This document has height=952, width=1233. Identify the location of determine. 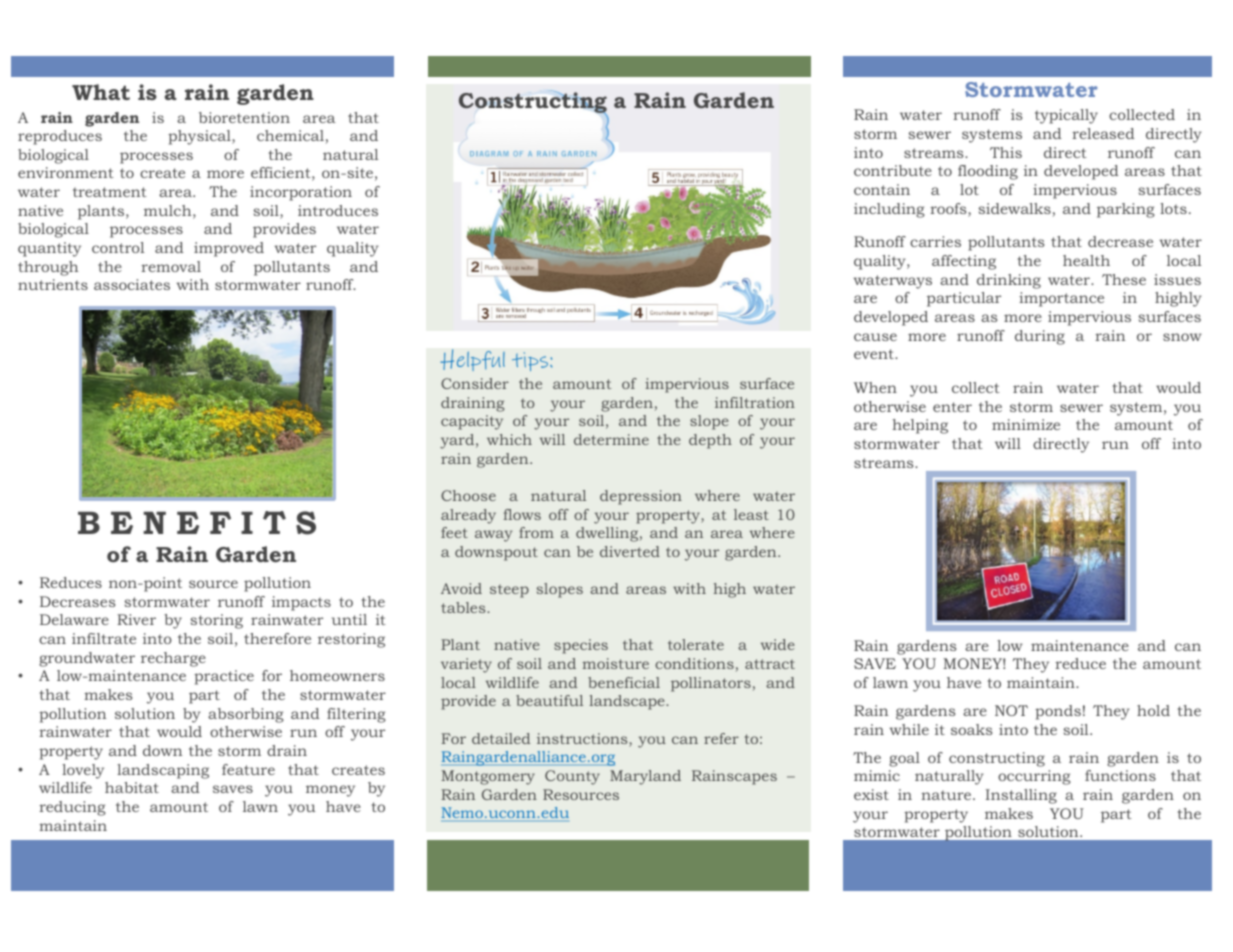
(611, 439).
